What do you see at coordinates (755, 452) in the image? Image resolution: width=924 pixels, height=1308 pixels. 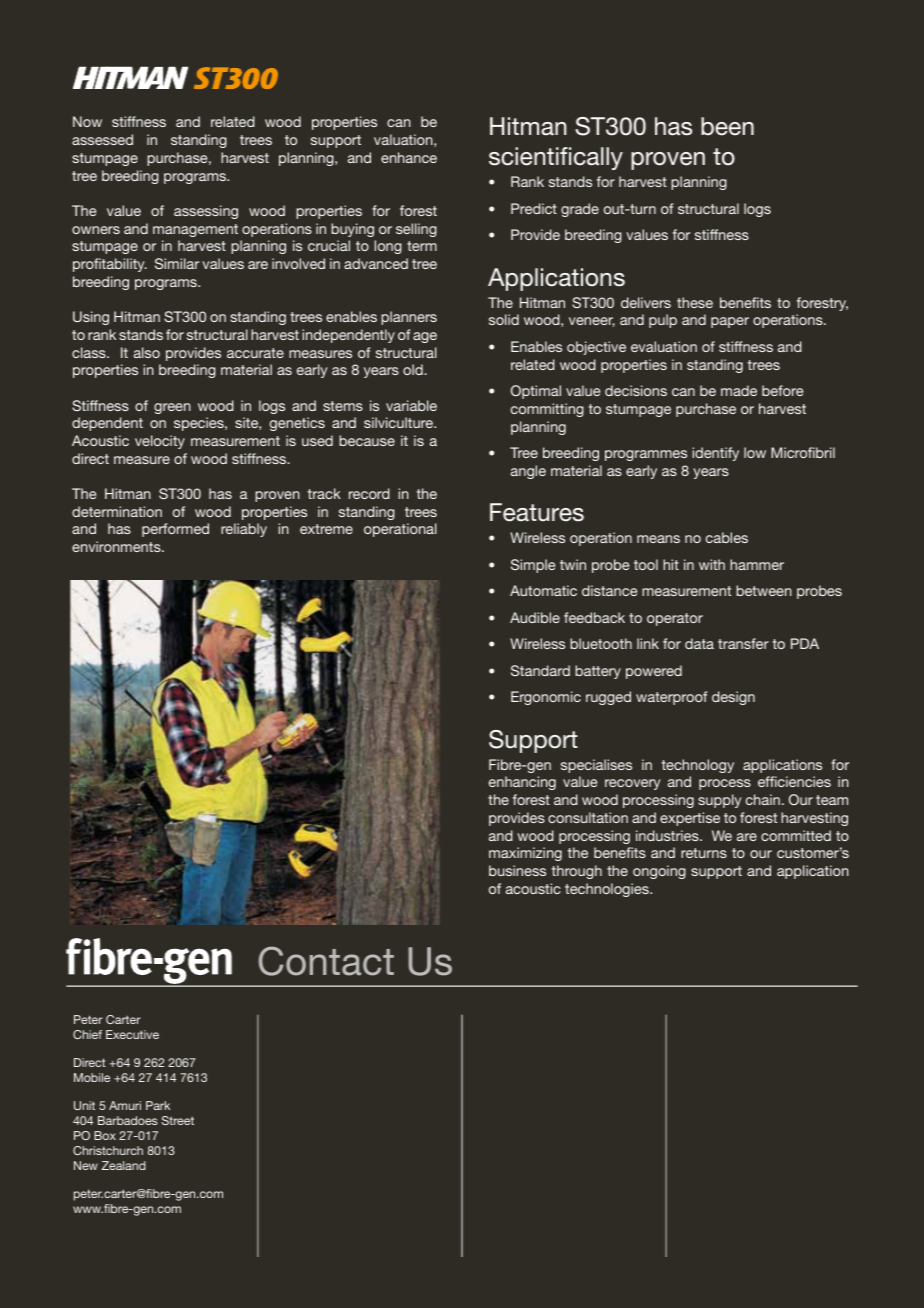 I see `low` at bounding box center [755, 452].
